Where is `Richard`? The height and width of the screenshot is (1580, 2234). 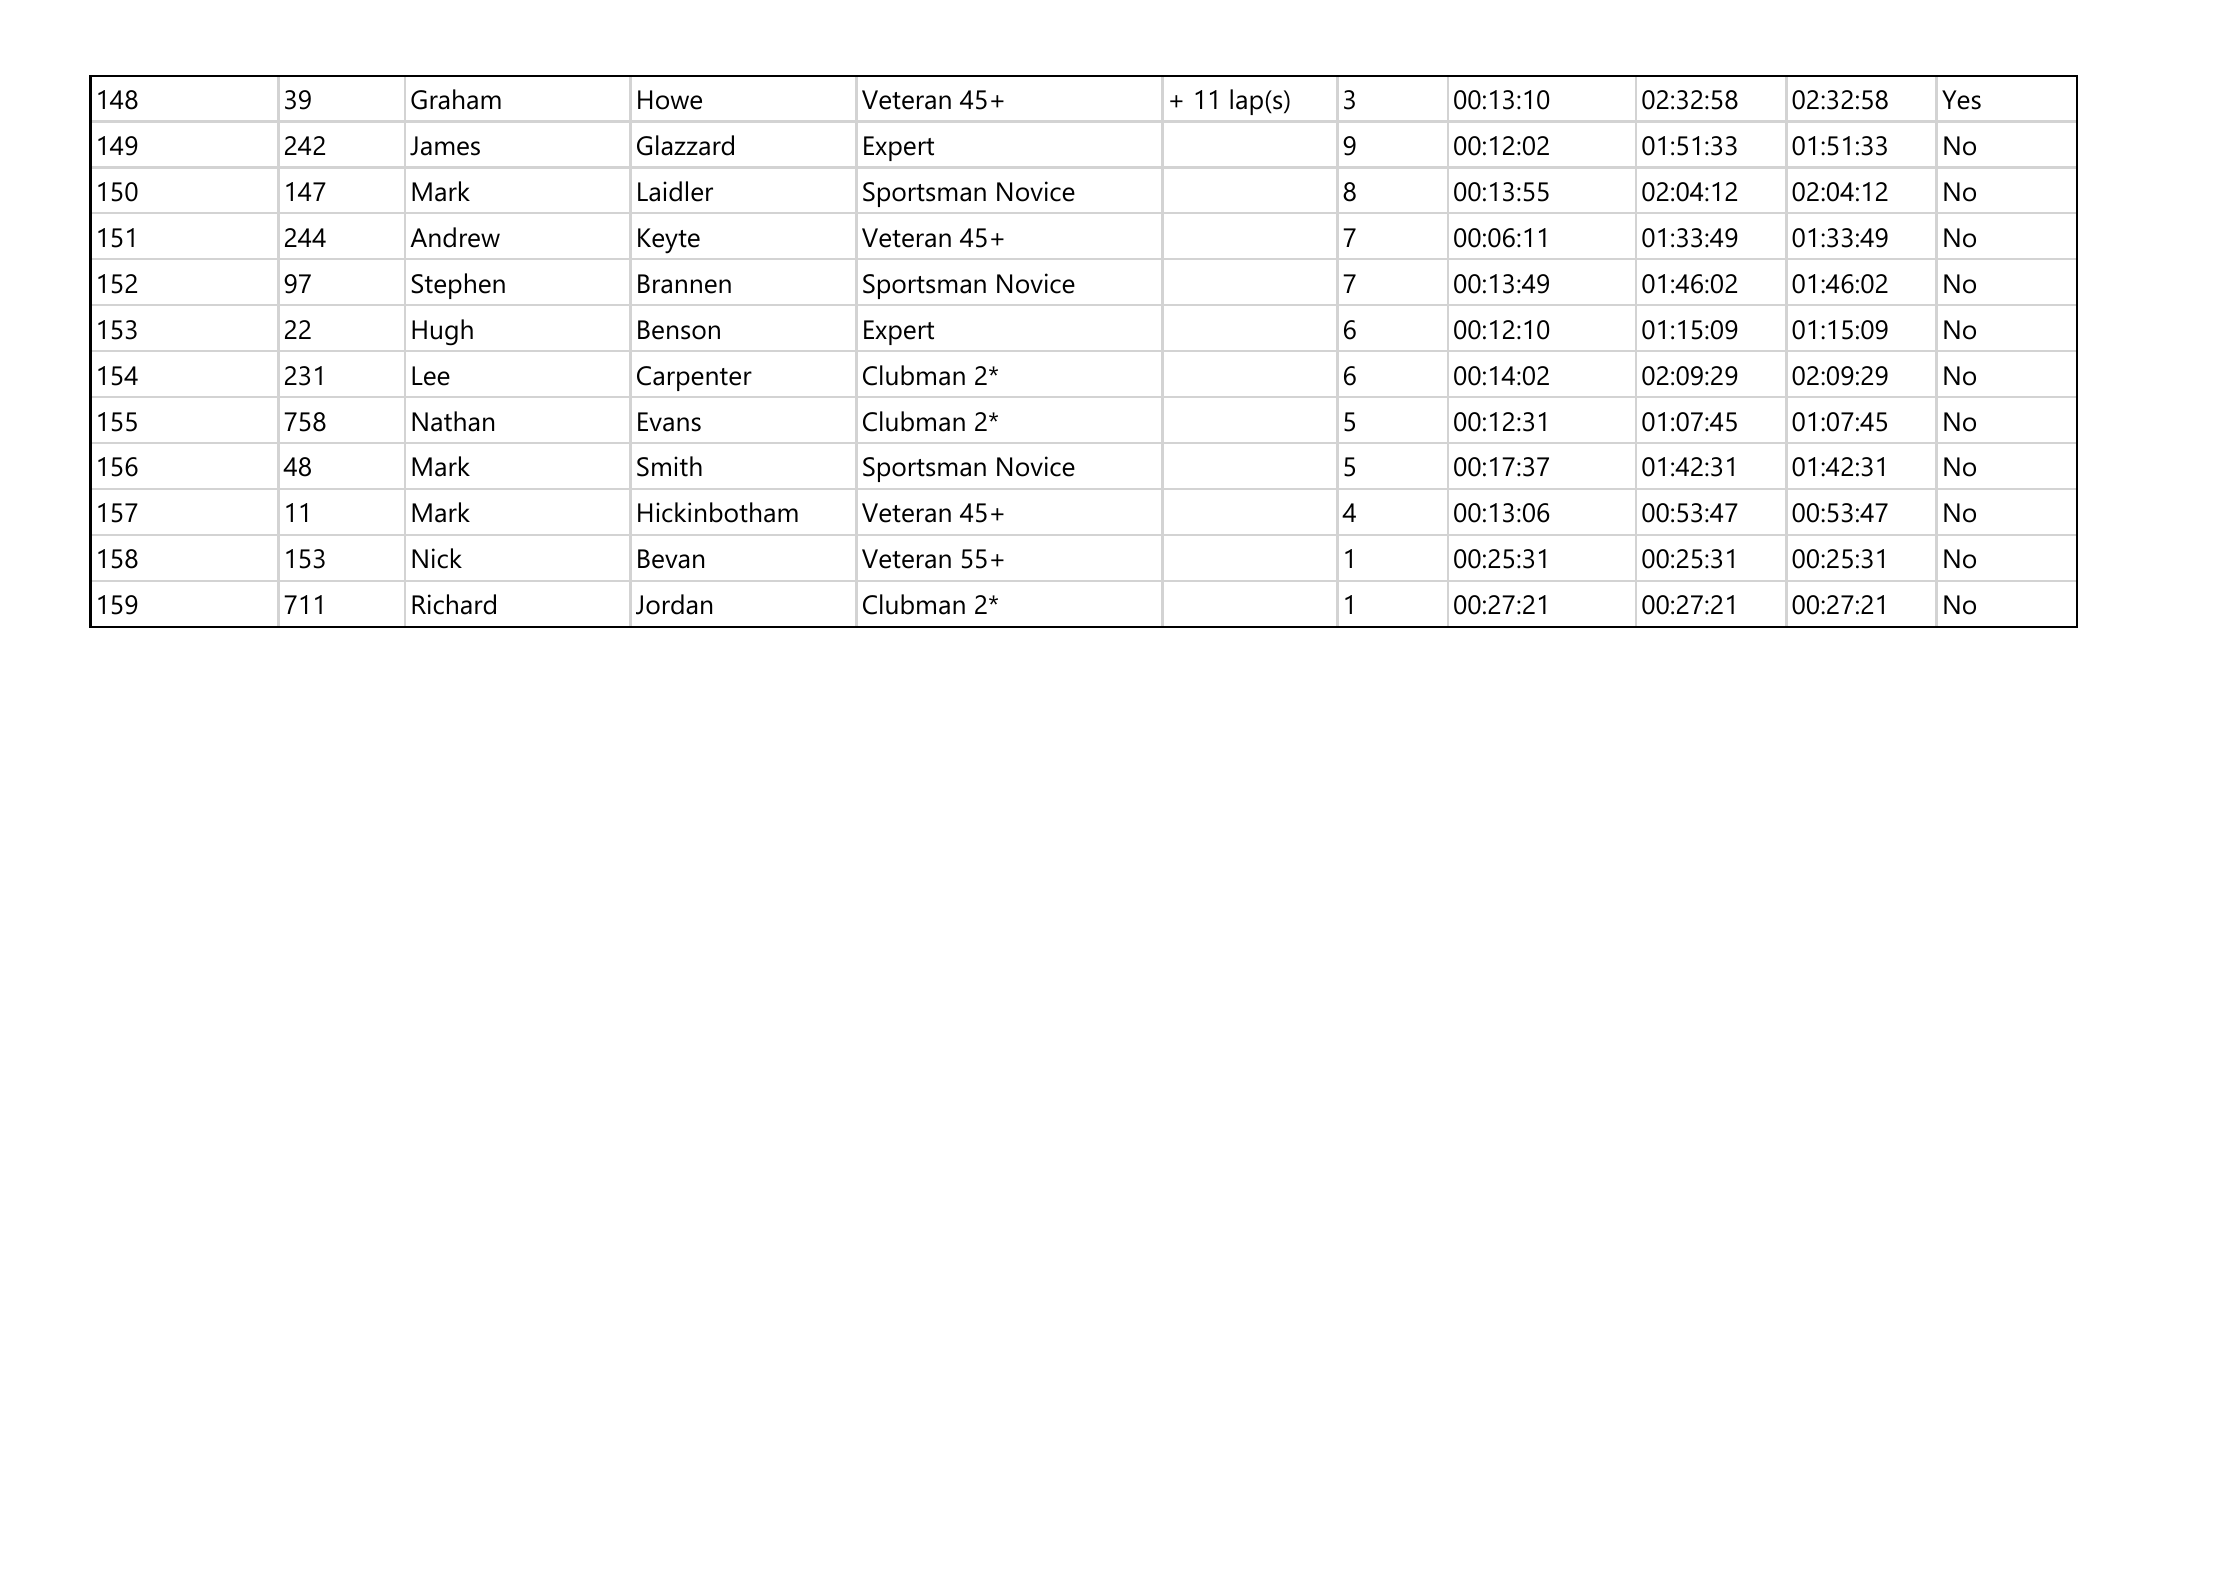
Richard is located at coordinates (454, 604).
